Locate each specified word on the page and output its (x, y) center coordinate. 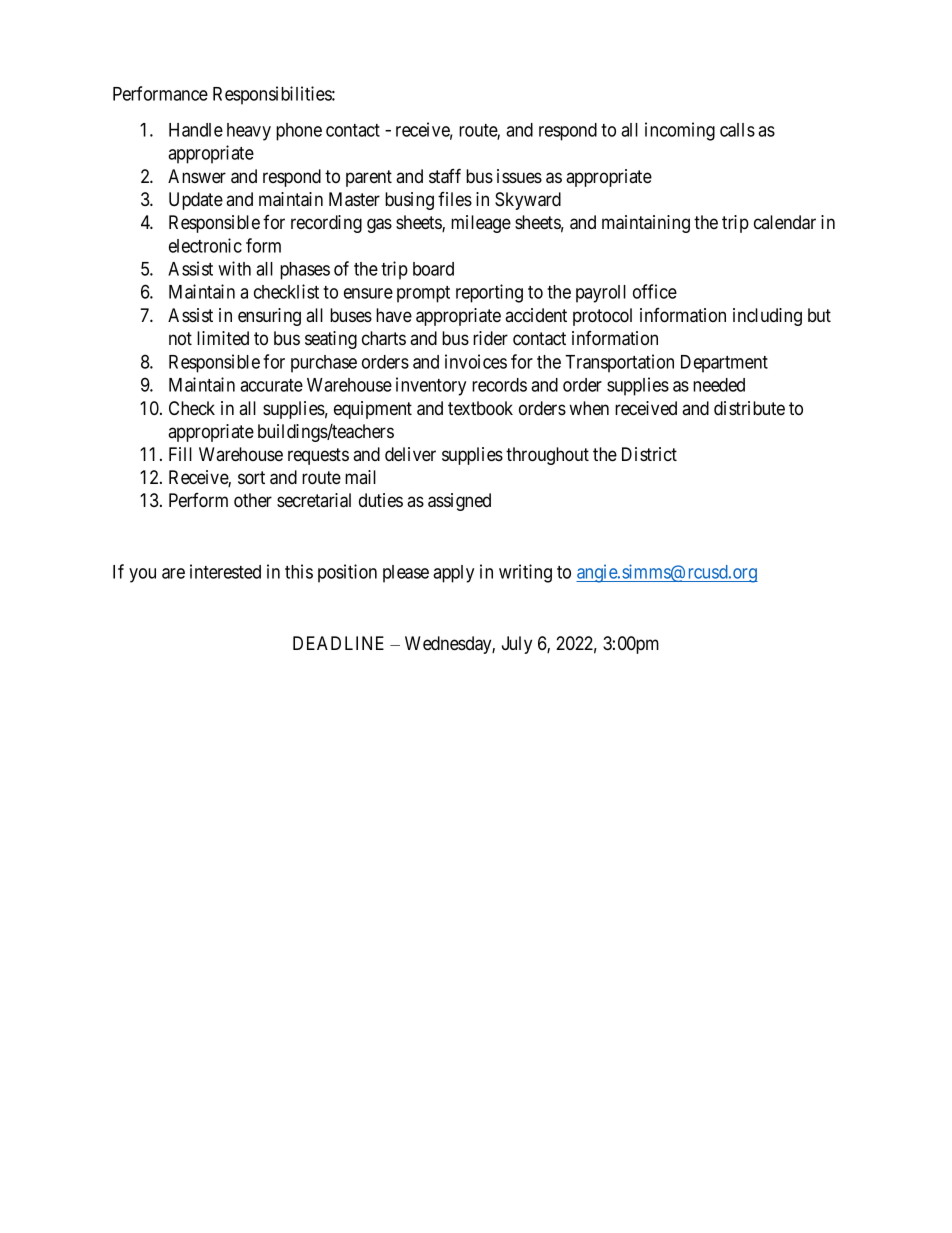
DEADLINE (338, 643)
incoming (680, 131)
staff (445, 176)
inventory (431, 386)
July (517, 645)
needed (719, 385)
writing (525, 573)
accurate (271, 385)
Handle (196, 130)
